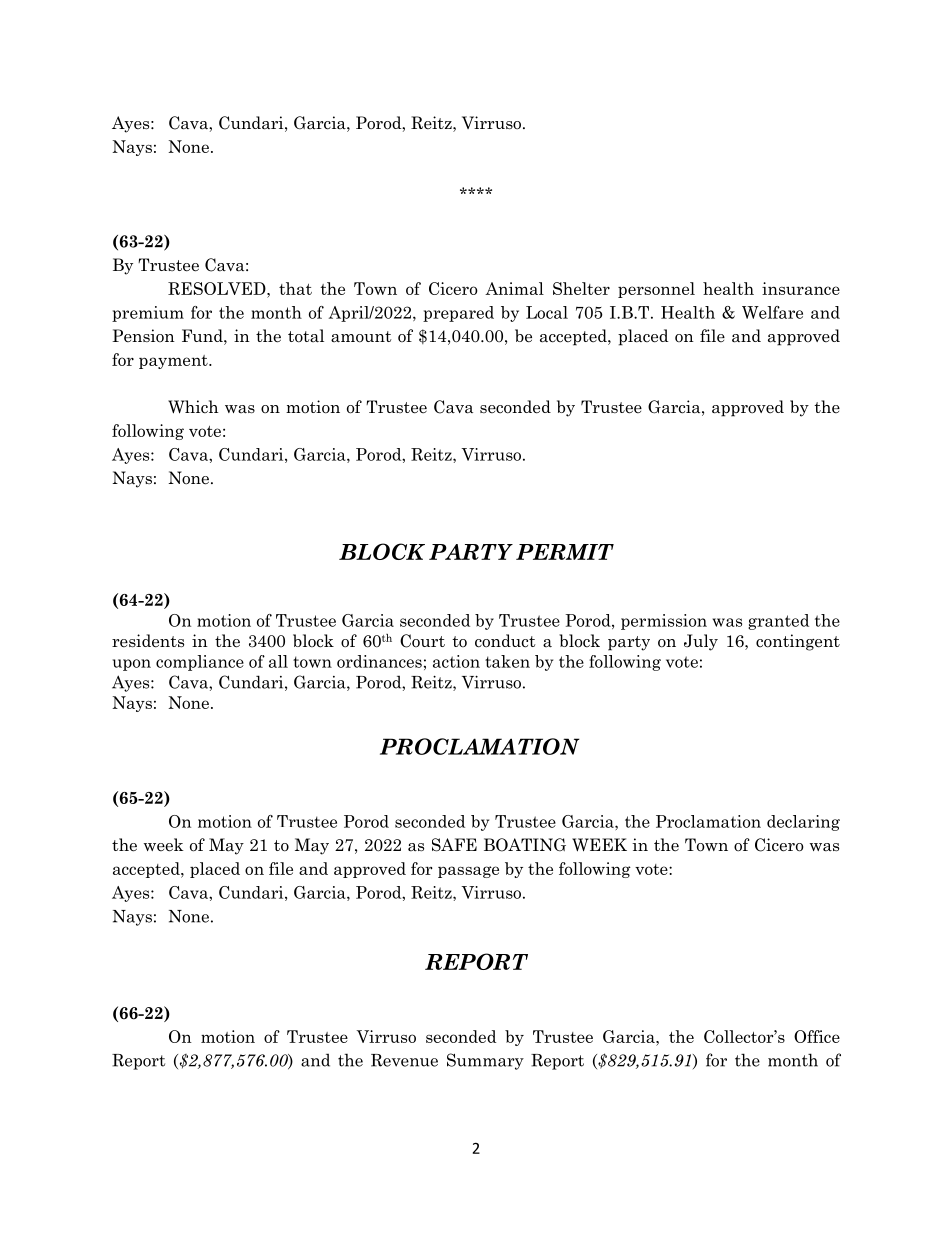 The height and width of the screenshot is (1233, 952). I want to click on Welfare, so click(772, 312).
